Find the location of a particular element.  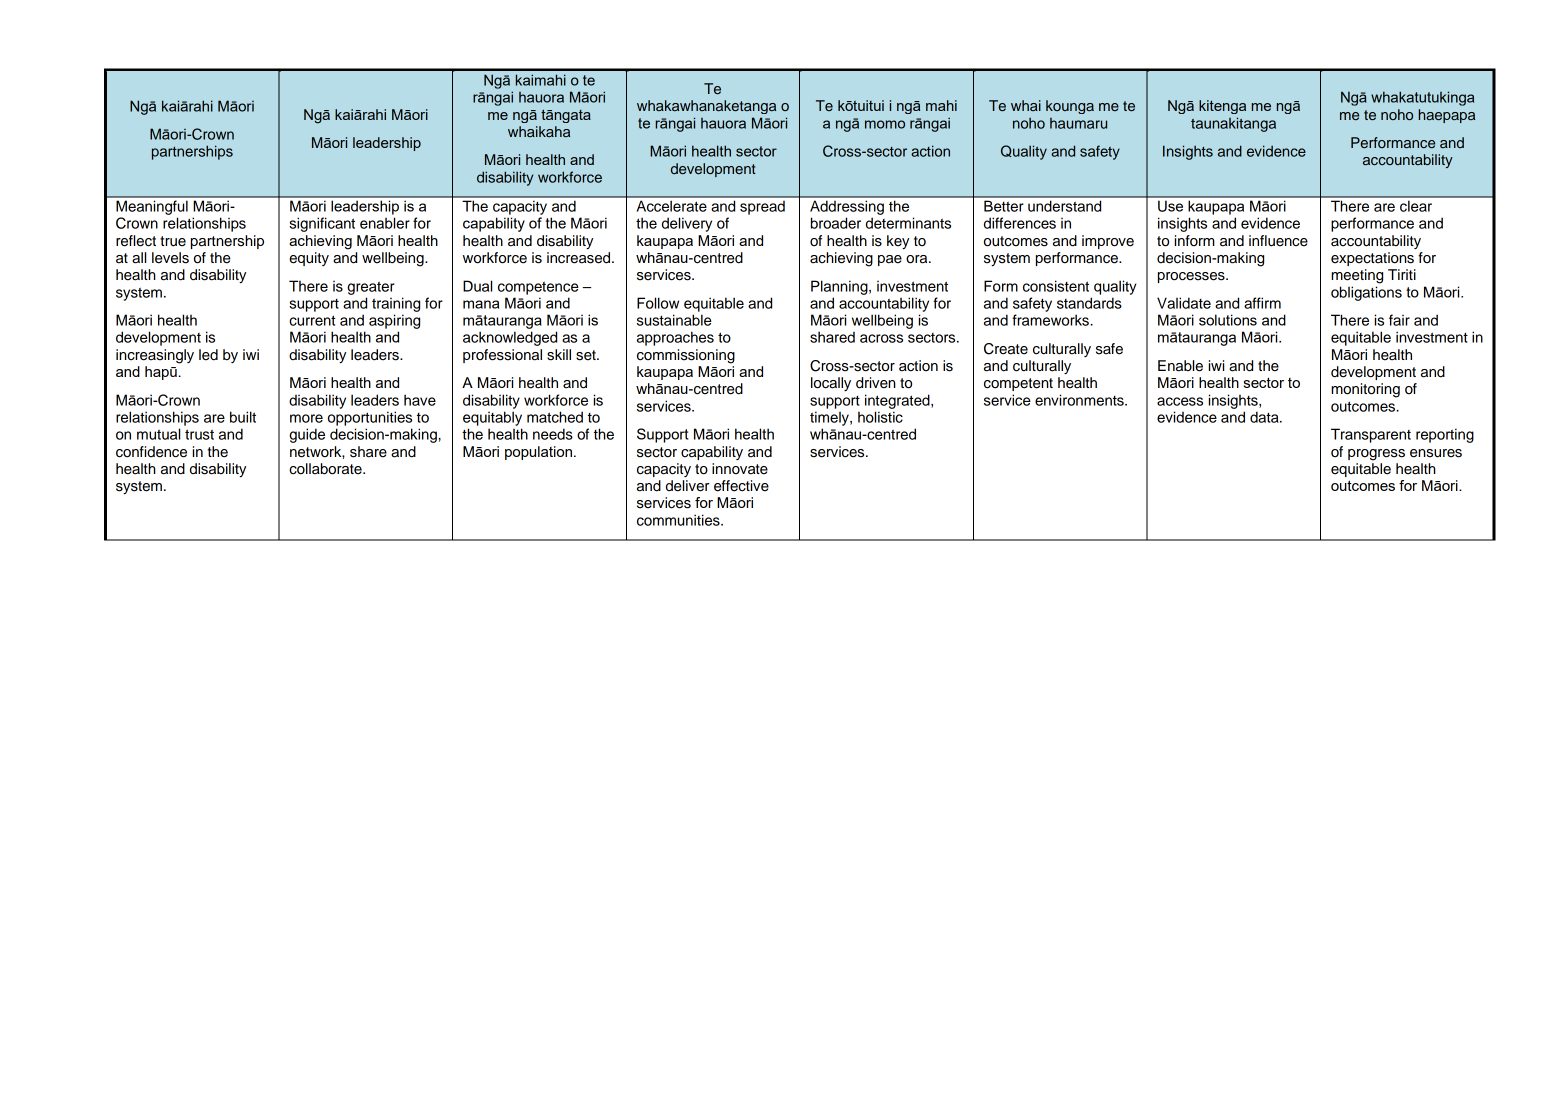

sustainable is located at coordinates (674, 320).
